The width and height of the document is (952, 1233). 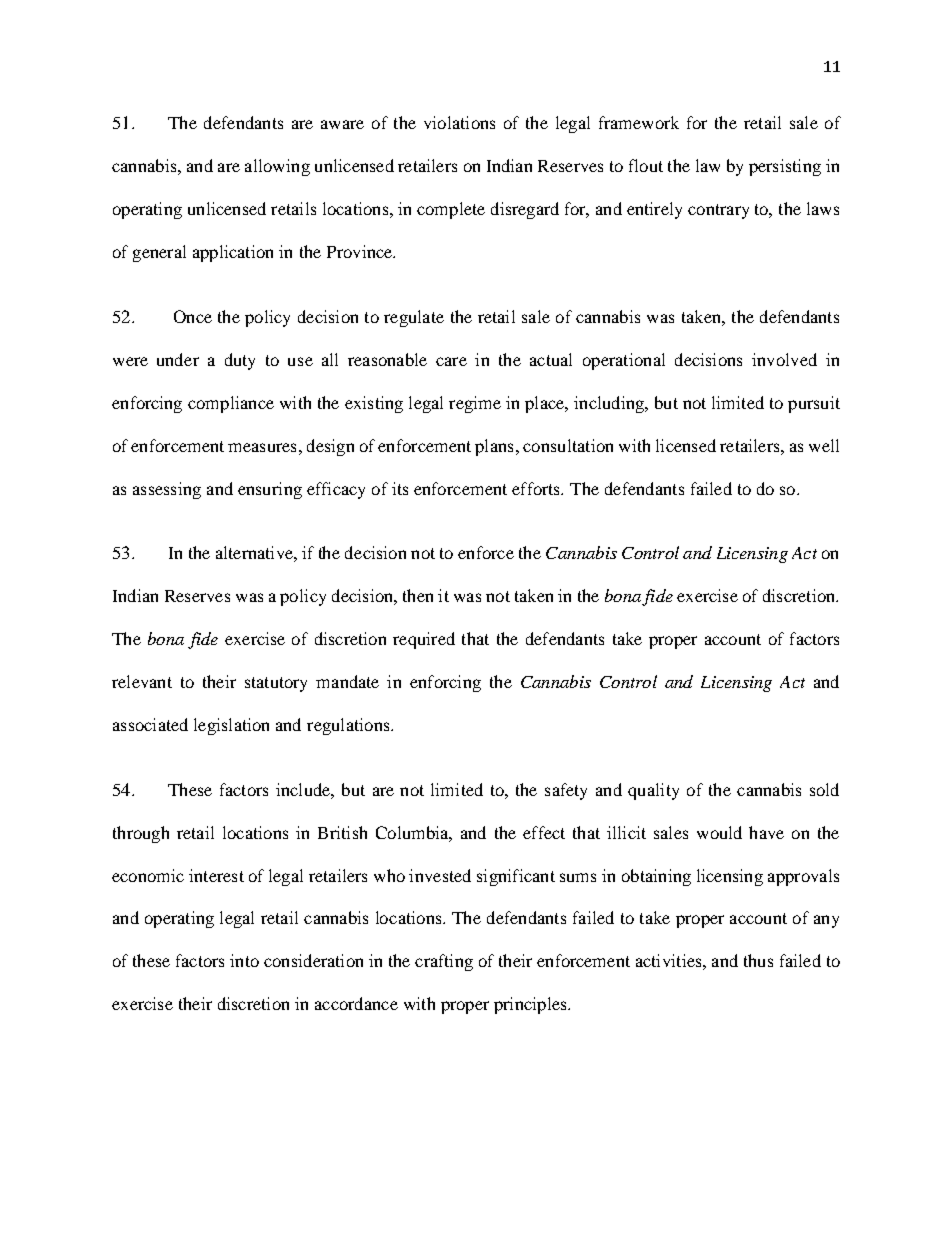 I want to click on well, so click(x=824, y=445).
